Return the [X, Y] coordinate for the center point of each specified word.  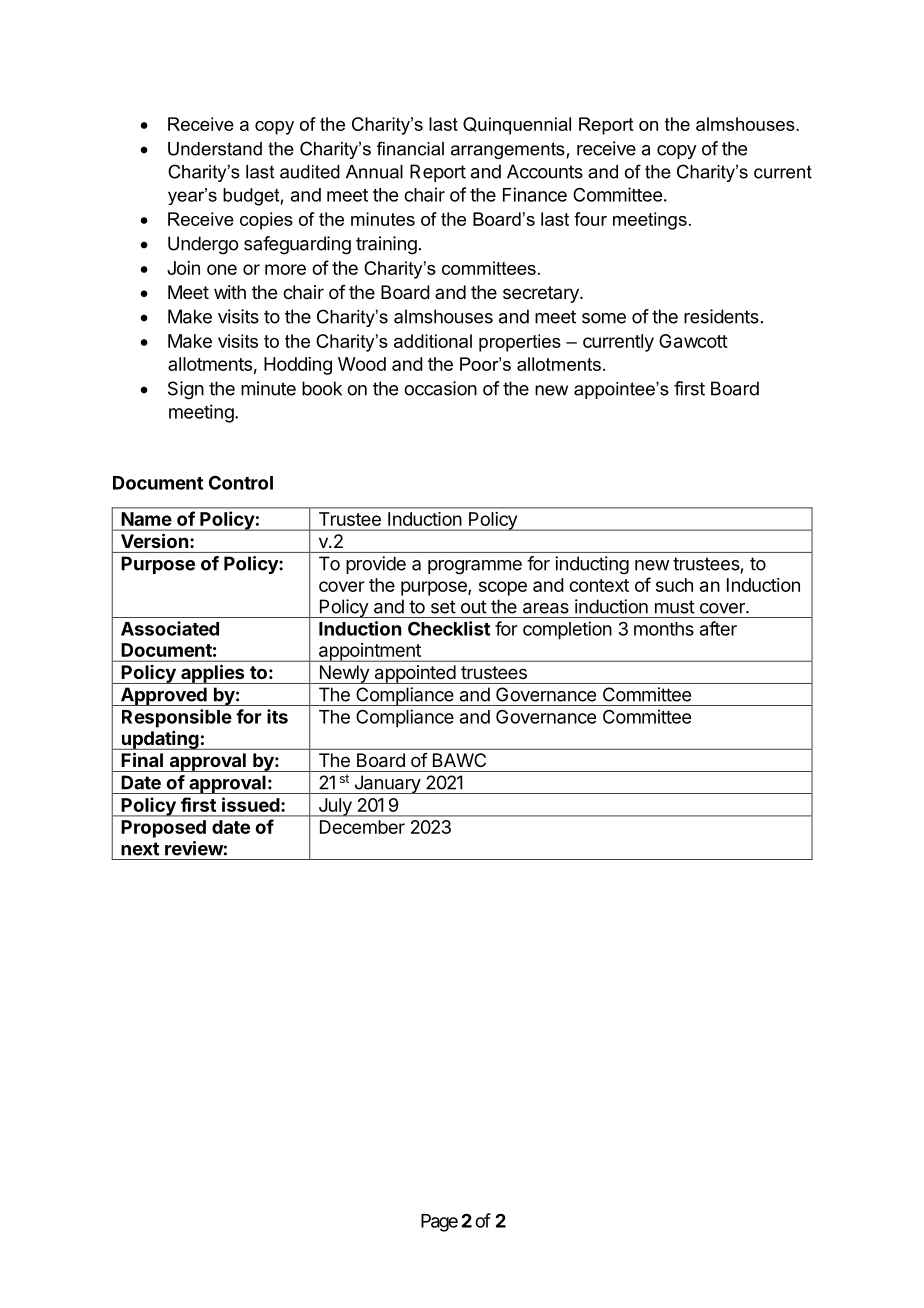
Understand [215, 149]
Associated [170, 628]
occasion [440, 388]
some [604, 318]
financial [410, 148]
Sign [186, 390]
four [590, 219]
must [675, 607]
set [443, 607]
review [194, 848]
